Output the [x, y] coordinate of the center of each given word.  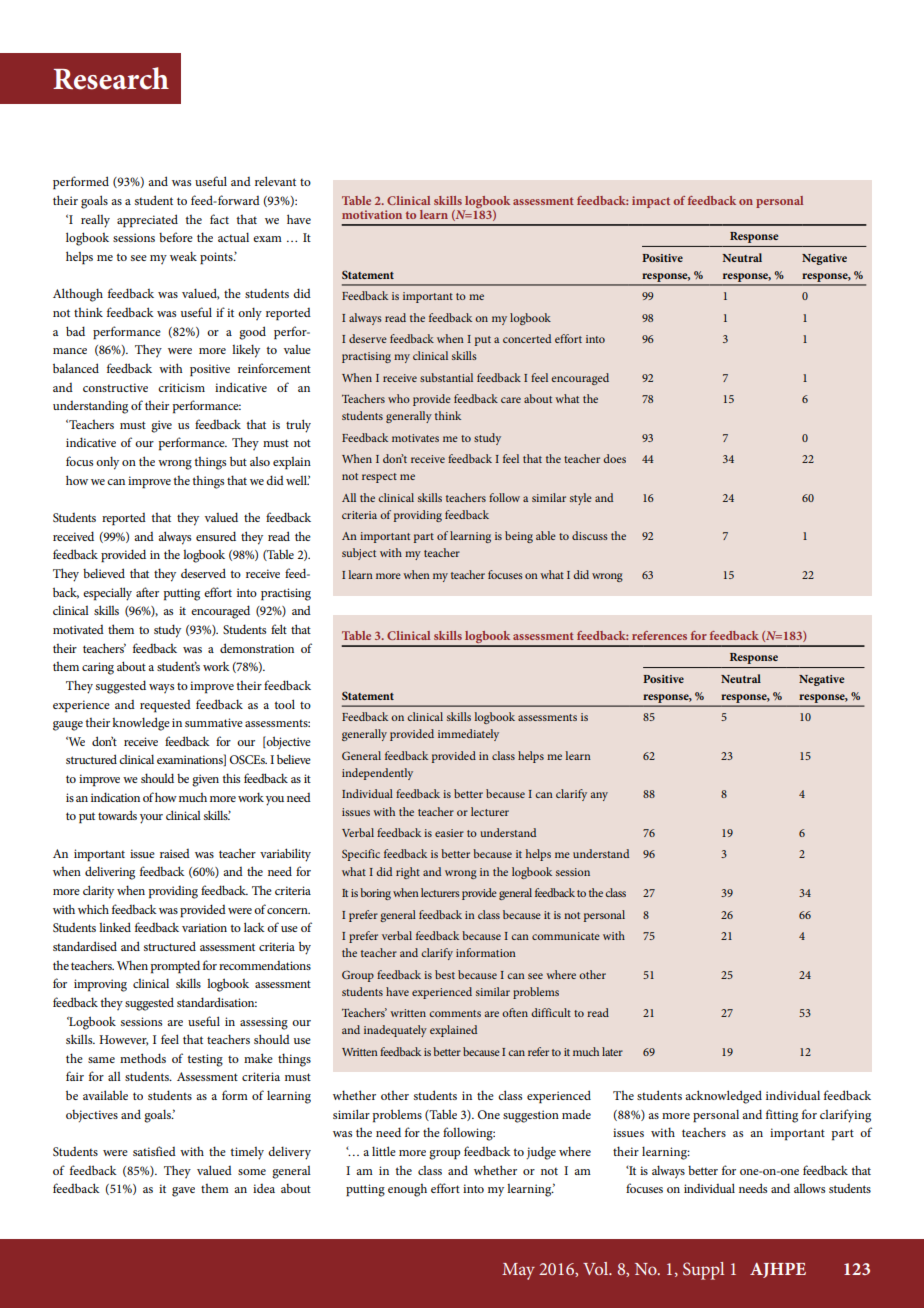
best [445, 974]
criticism [181, 387]
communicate [566, 936]
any [599, 796]
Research [111, 78]
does [614, 458]
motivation [372, 214]
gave [183, 1192]
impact [651, 202]
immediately [468, 735]
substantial [446, 377]
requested [165, 706]
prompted [175, 967]
